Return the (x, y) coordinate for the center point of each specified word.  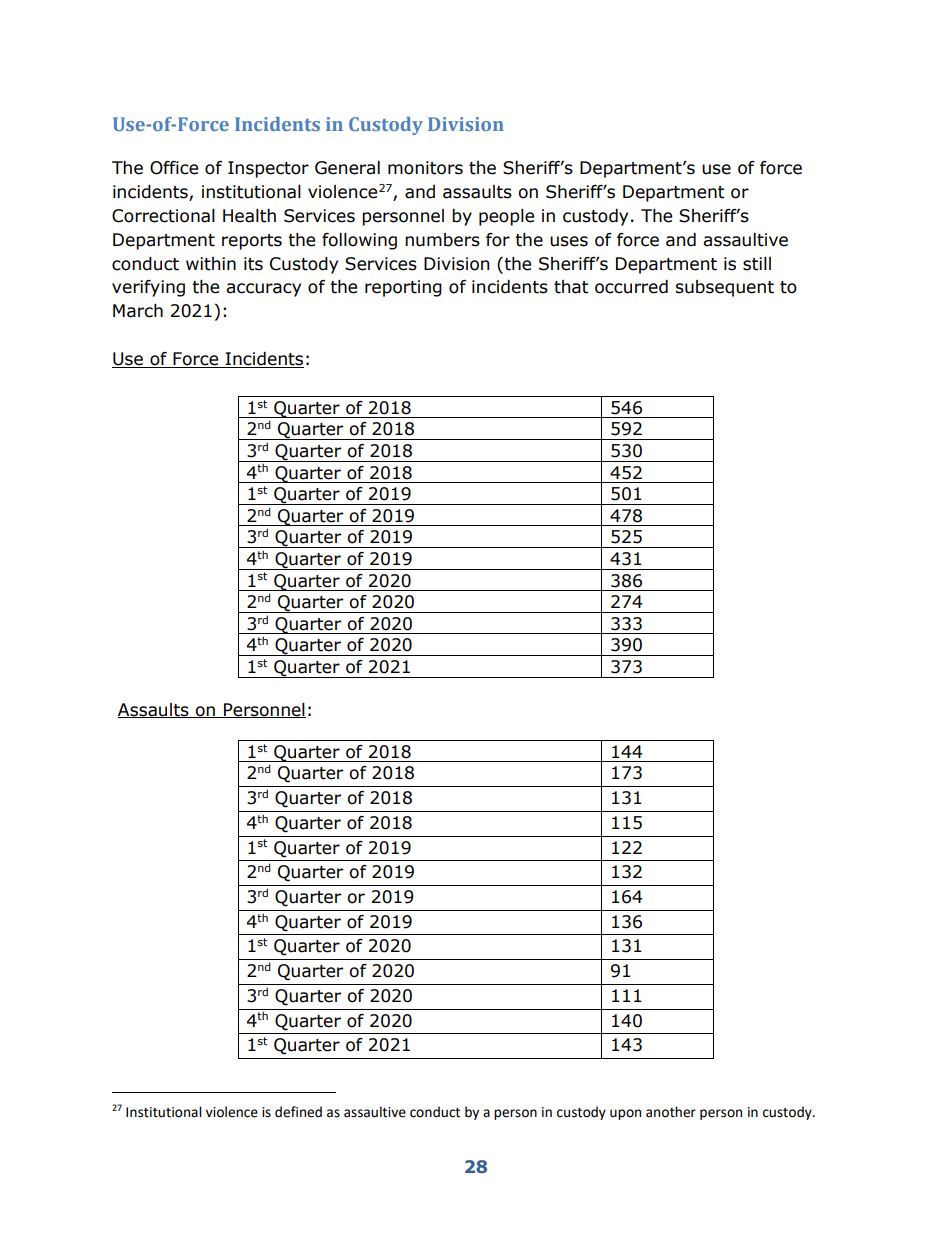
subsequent (724, 288)
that (571, 287)
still (757, 264)
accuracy (263, 290)
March (138, 311)
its (253, 264)
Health (249, 216)
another (671, 1112)
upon (625, 1114)
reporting (403, 288)
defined (298, 1112)
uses (569, 241)
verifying (148, 288)
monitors (425, 168)
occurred (631, 287)
